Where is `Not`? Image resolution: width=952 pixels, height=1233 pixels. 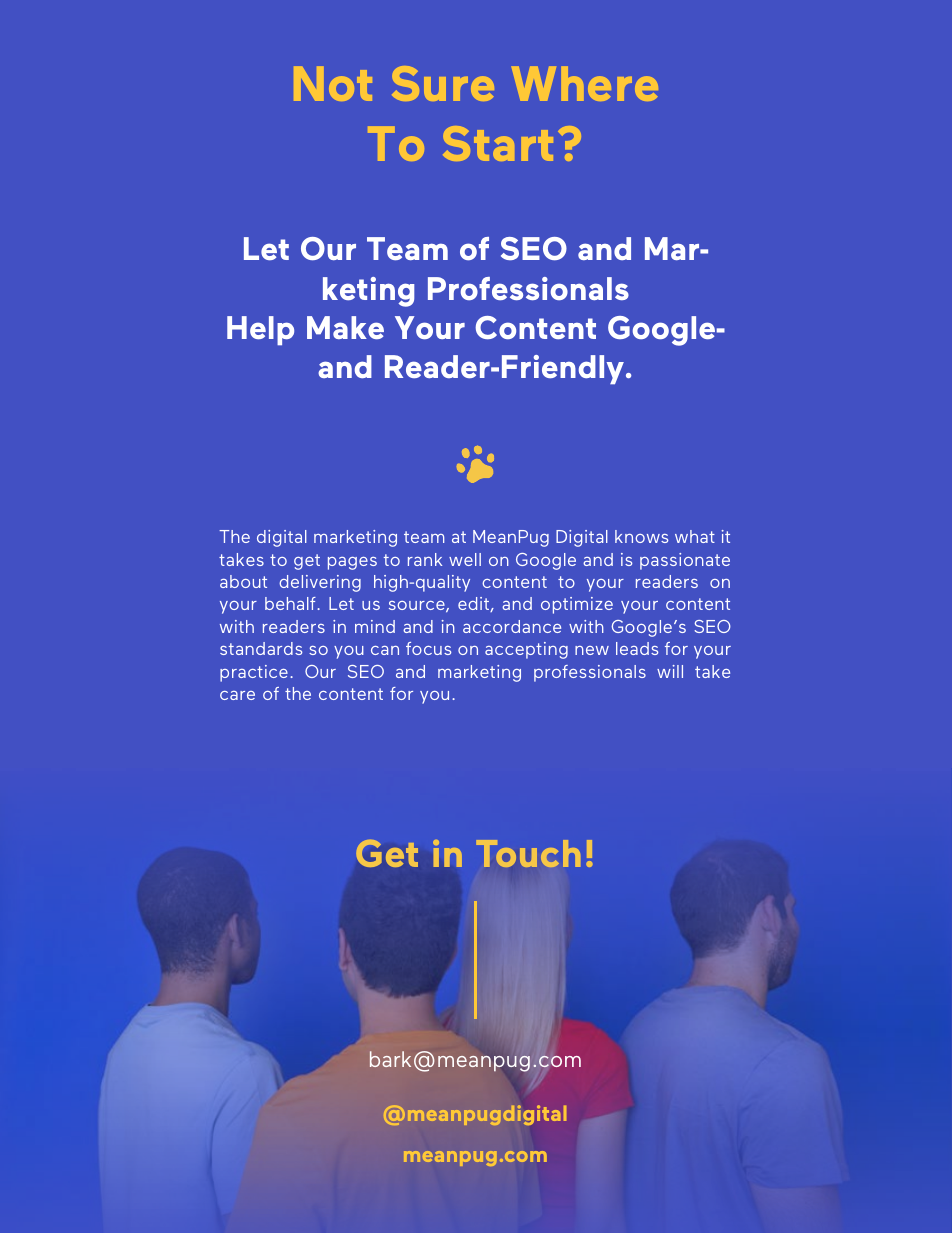
Not is located at coordinates (333, 83).
